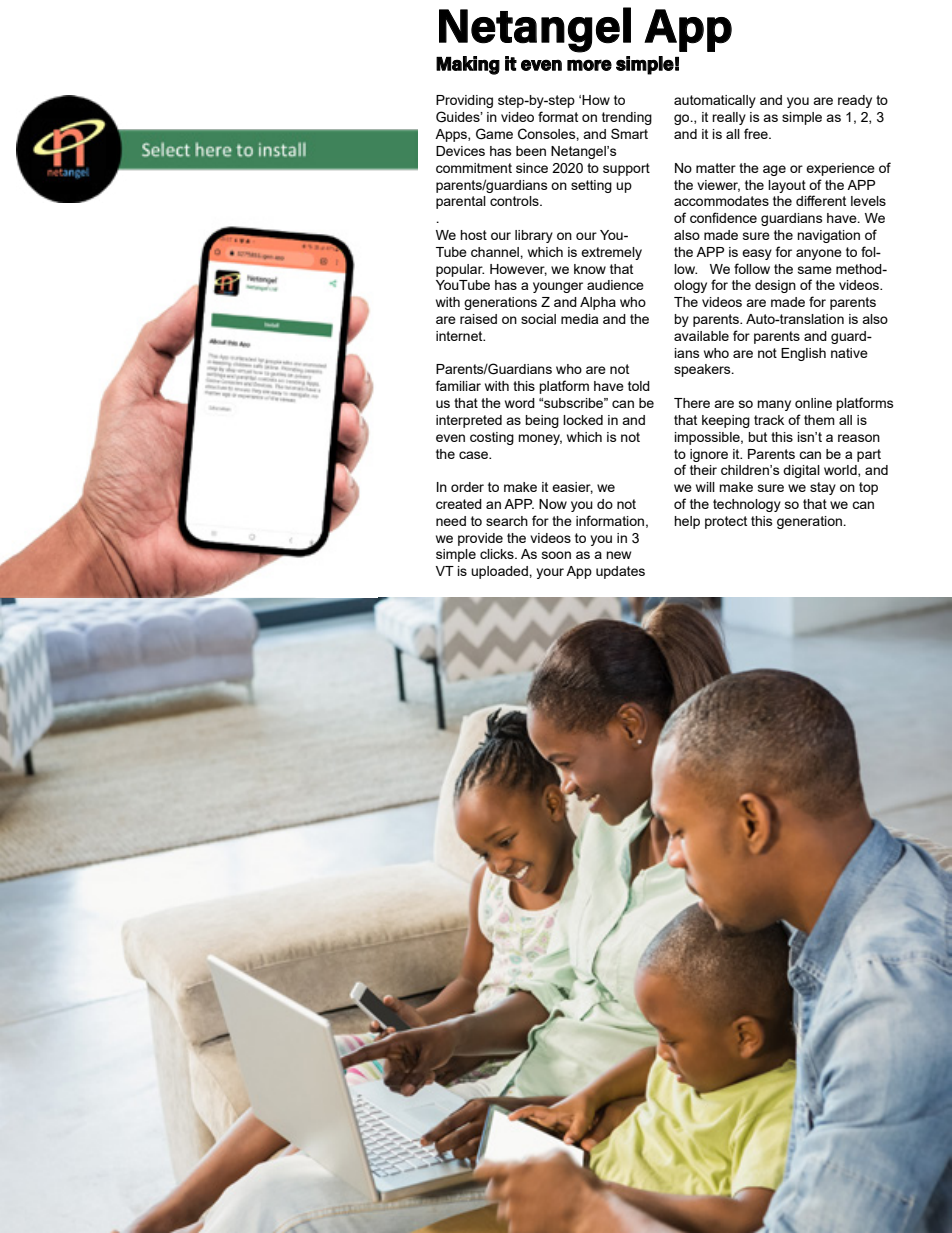 Image resolution: width=952 pixels, height=1233 pixels. I want to click on controls, so click(515, 201).
